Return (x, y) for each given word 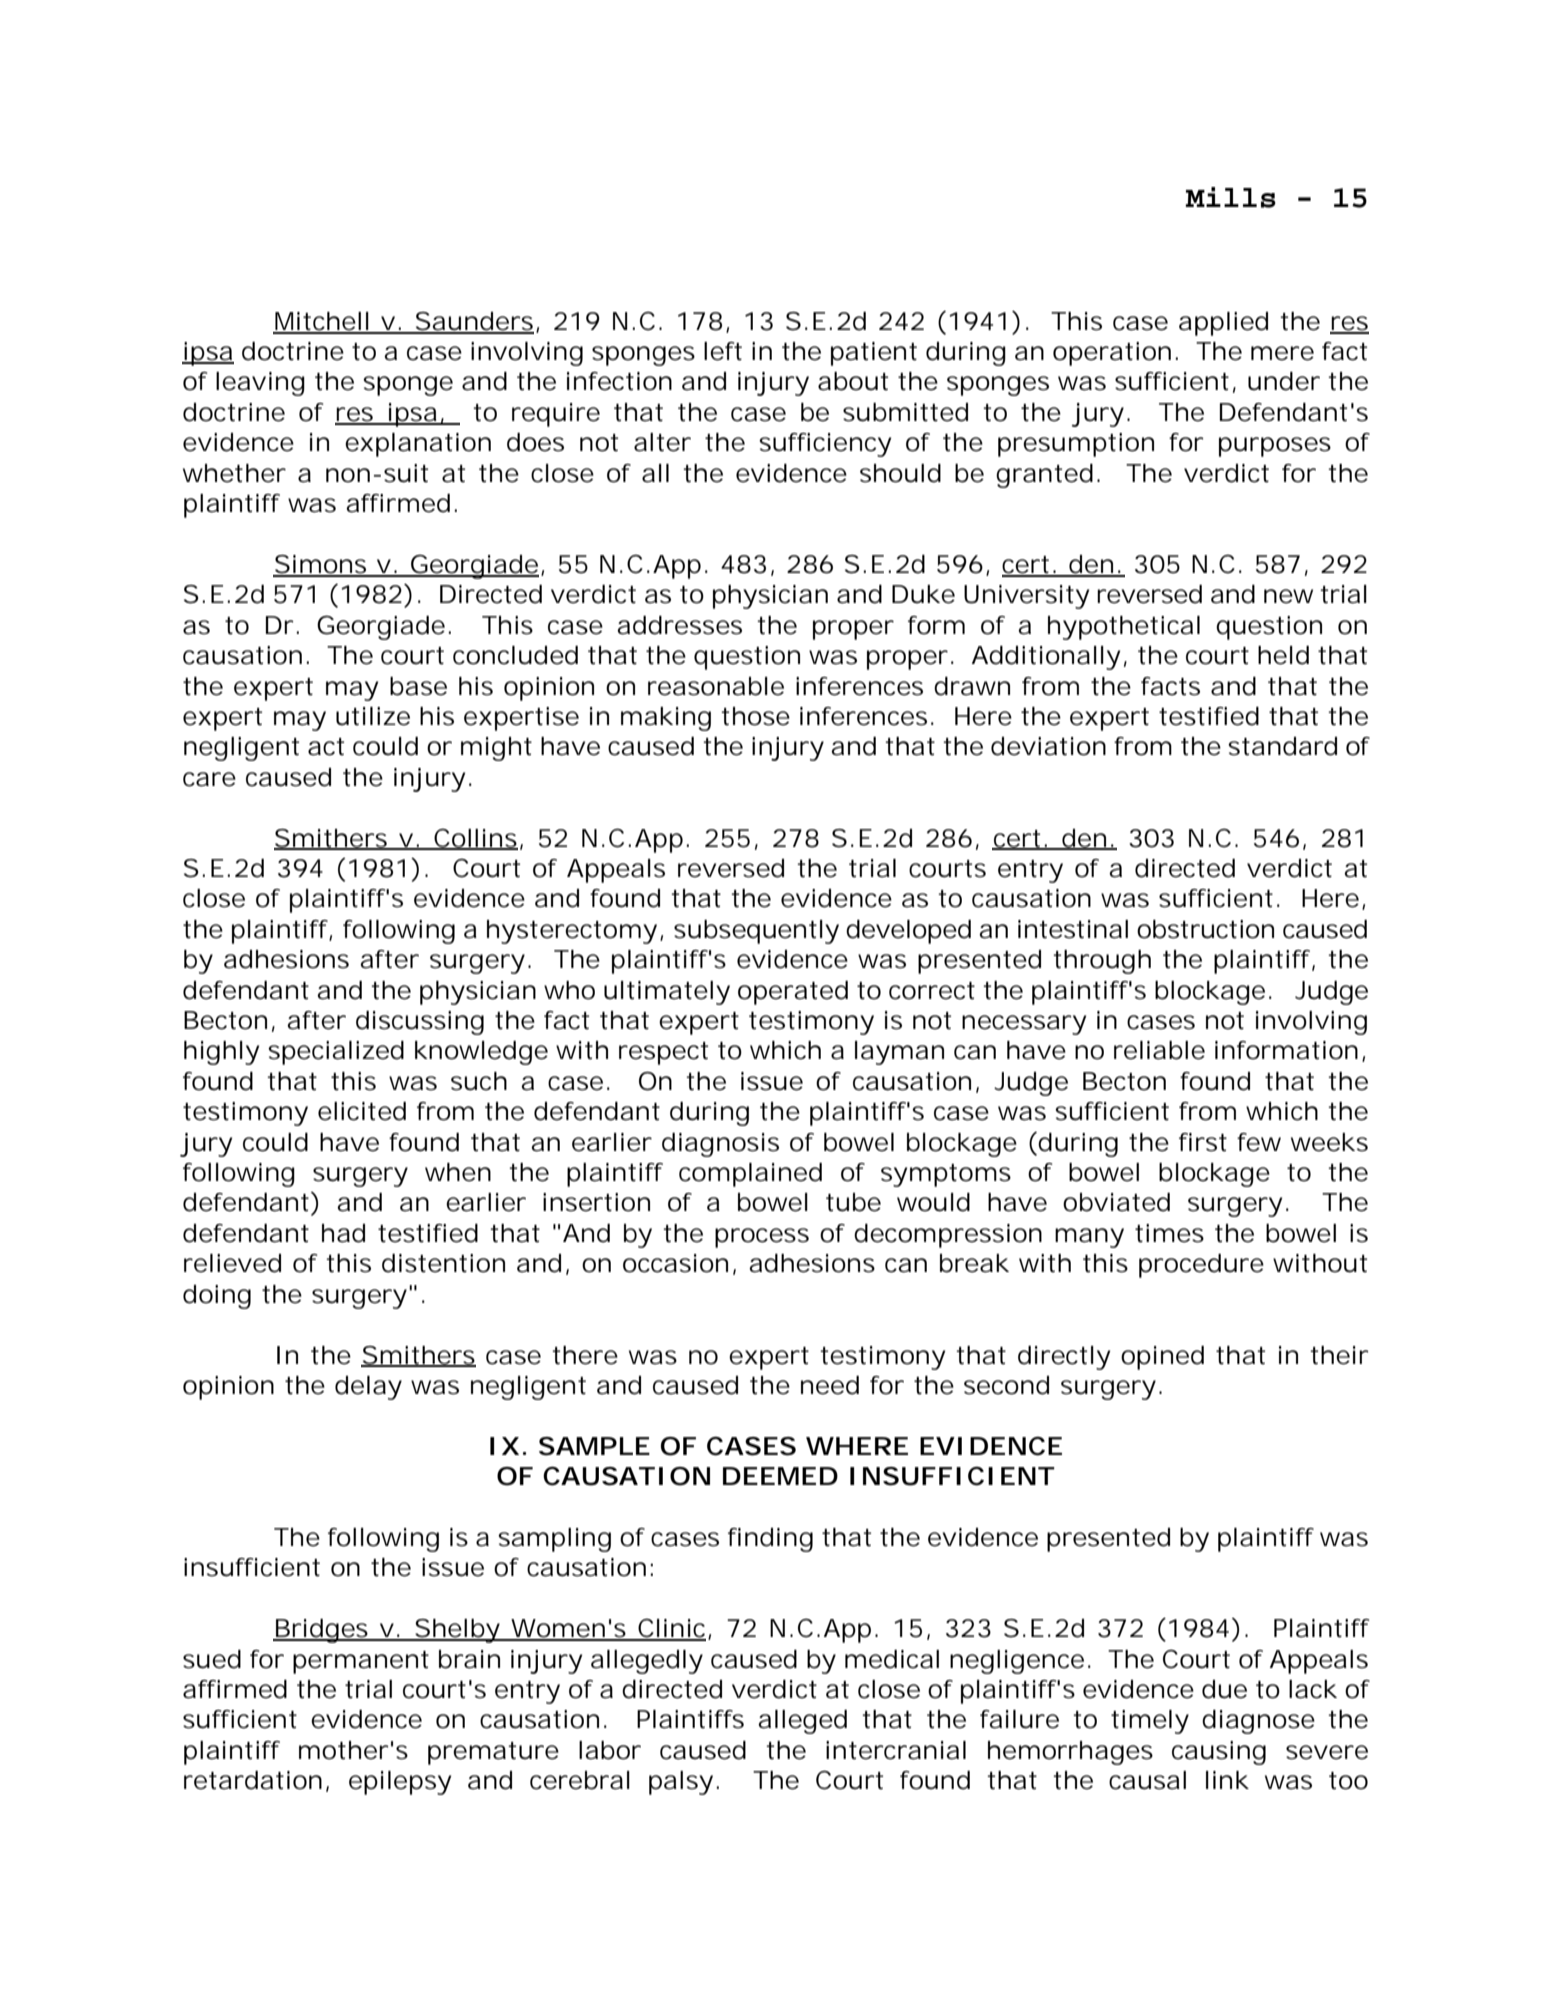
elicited (362, 1111)
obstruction (1205, 929)
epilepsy (400, 1783)
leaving (260, 384)
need (830, 1385)
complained (750, 1174)
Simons (321, 565)
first (1203, 1142)
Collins (475, 839)
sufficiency (825, 445)
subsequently (756, 932)
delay (368, 1388)
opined (1162, 1357)
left (723, 351)
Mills (1231, 197)
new (1288, 596)
